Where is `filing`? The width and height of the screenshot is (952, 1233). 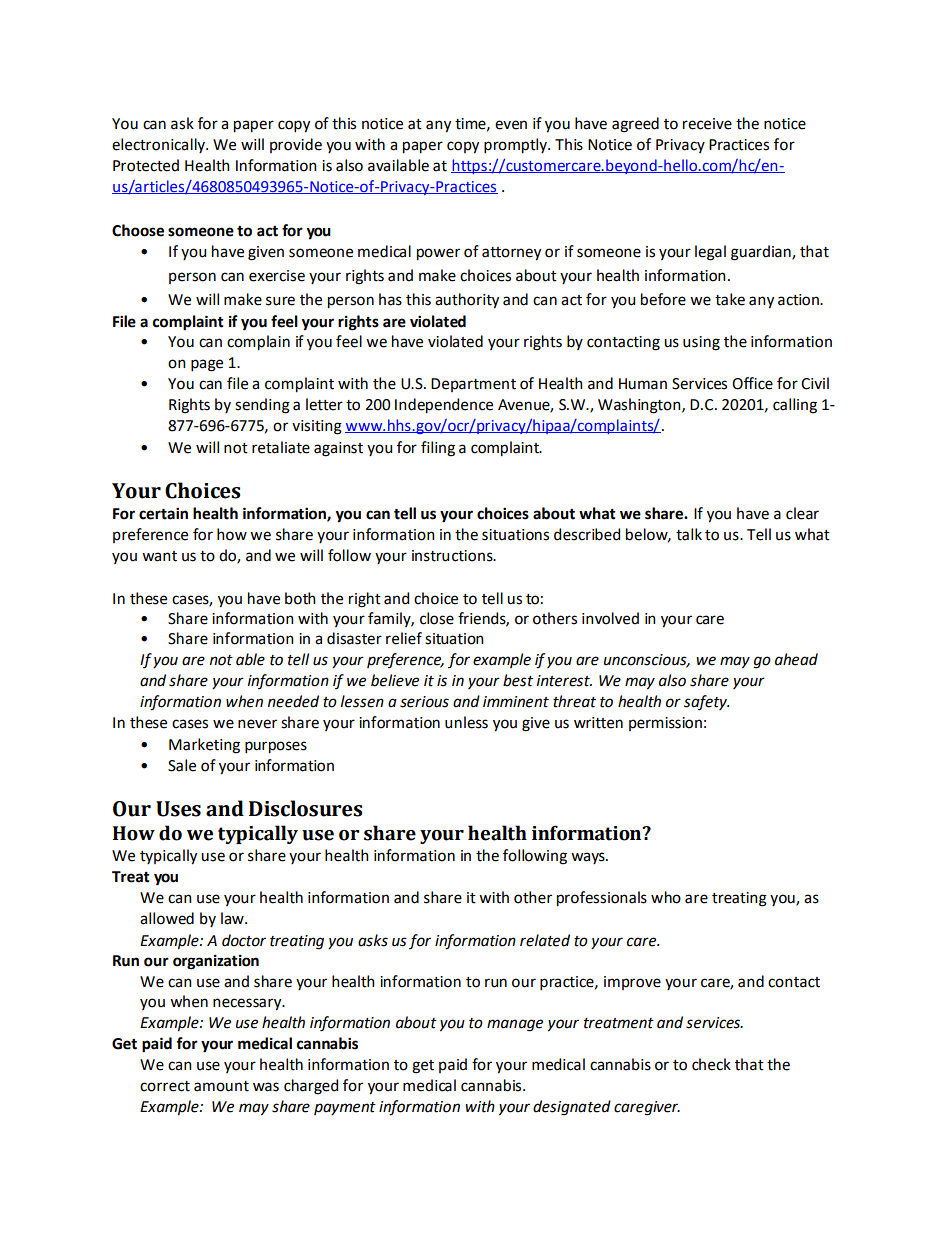
filing is located at coordinates (438, 449).
